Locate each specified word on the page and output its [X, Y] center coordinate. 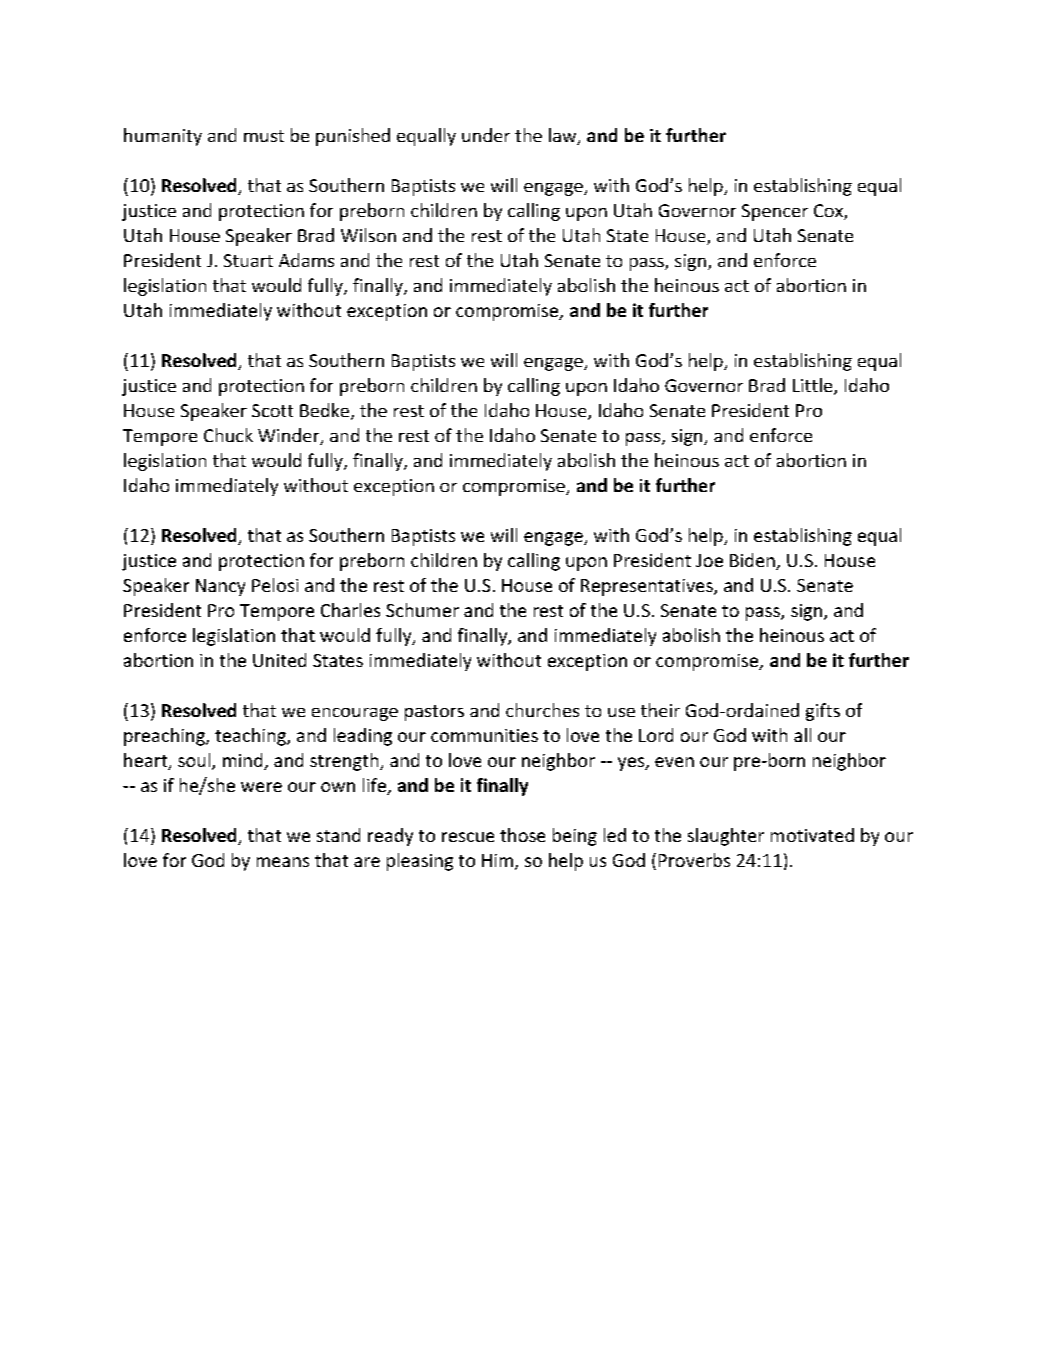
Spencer [775, 212]
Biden [753, 561]
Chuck [228, 435]
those [522, 835]
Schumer [422, 610]
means [283, 862]
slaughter [726, 837]
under [486, 135]
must [264, 136]
